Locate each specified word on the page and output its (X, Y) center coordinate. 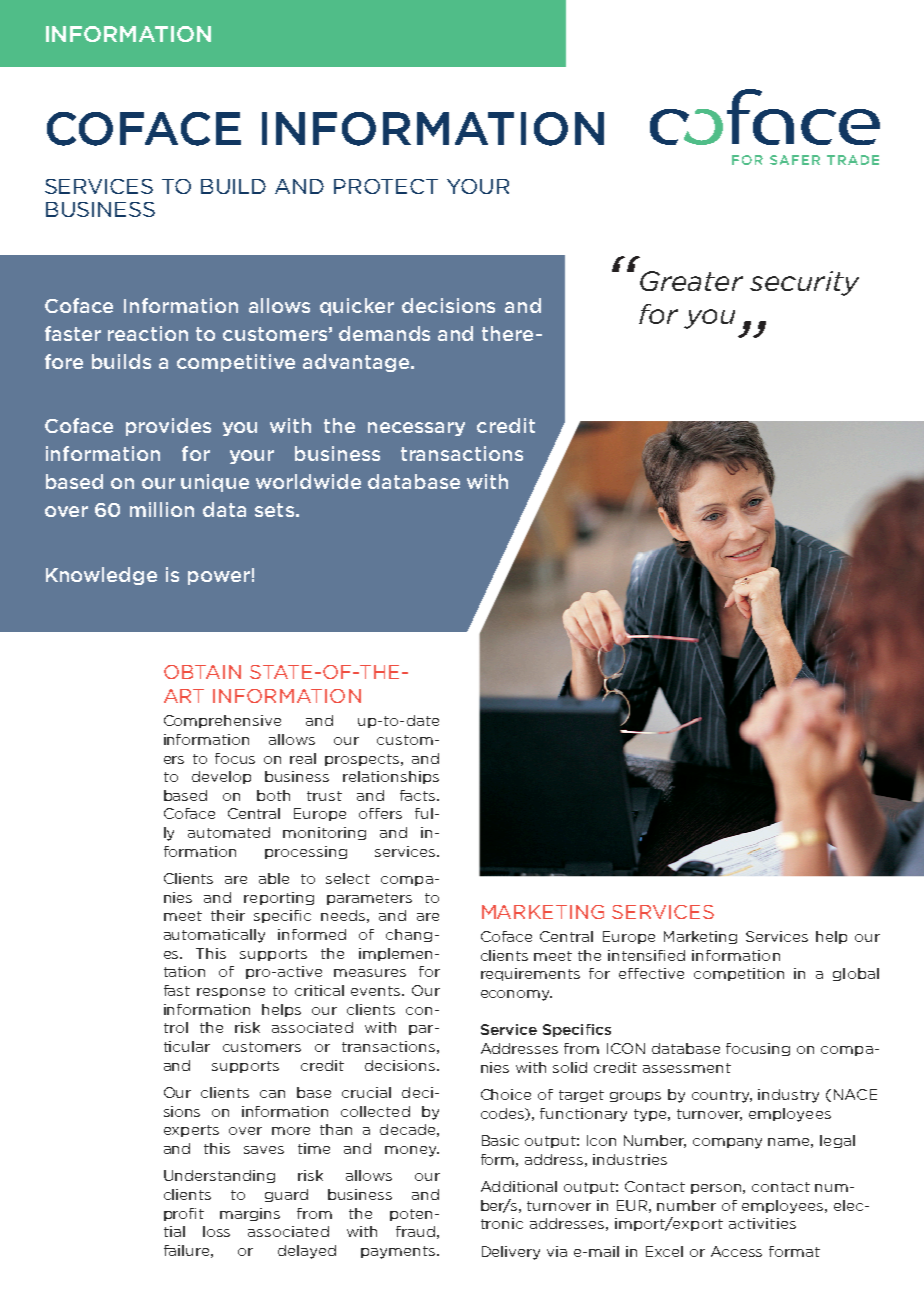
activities (762, 1223)
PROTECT (386, 186)
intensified (646, 955)
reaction (148, 333)
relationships (391, 777)
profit (184, 1214)
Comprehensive (222, 721)
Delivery (511, 1253)
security (804, 283)
